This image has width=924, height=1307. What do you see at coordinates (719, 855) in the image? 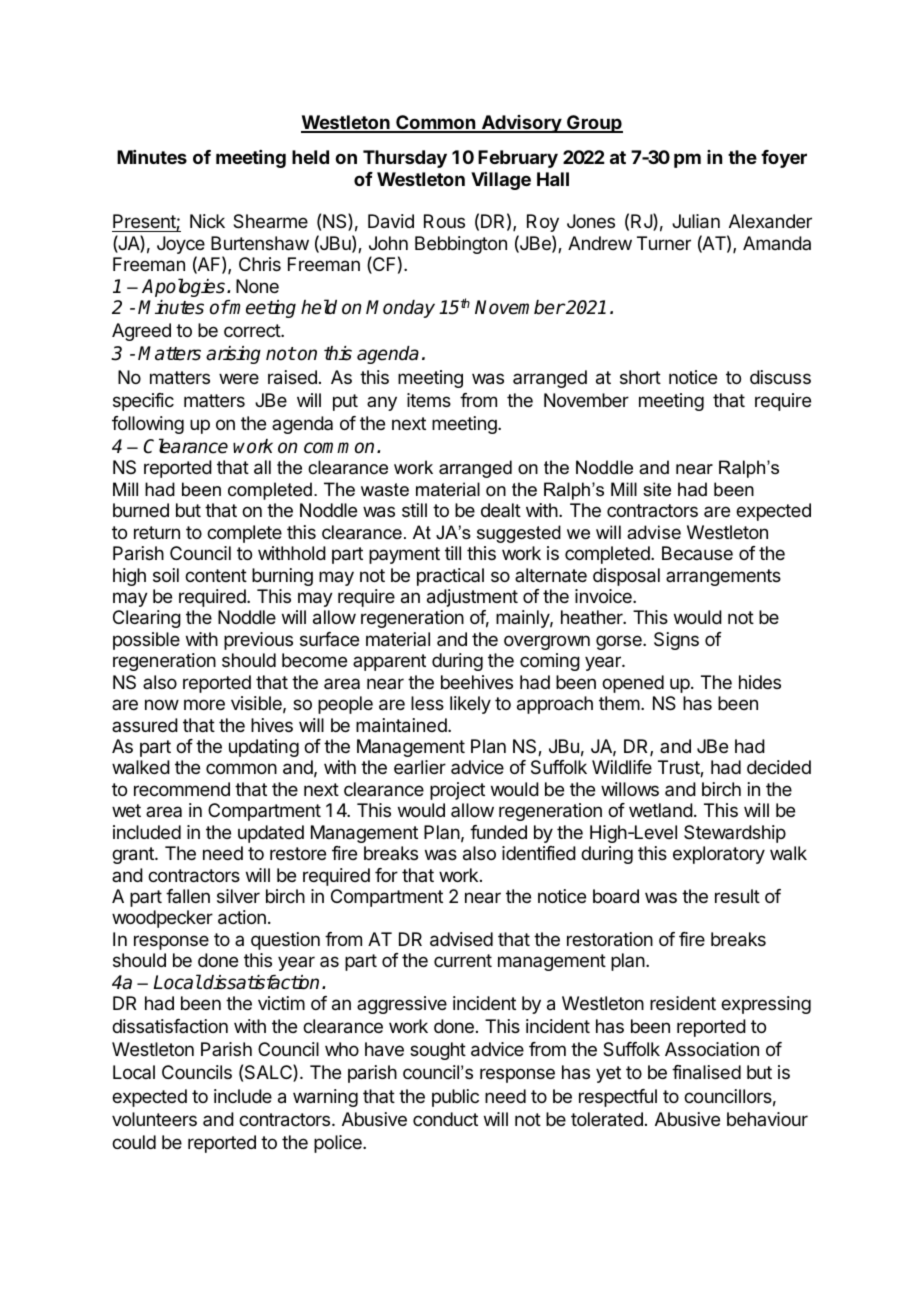
I see `exploratory` at bounding box center [719, 855].
